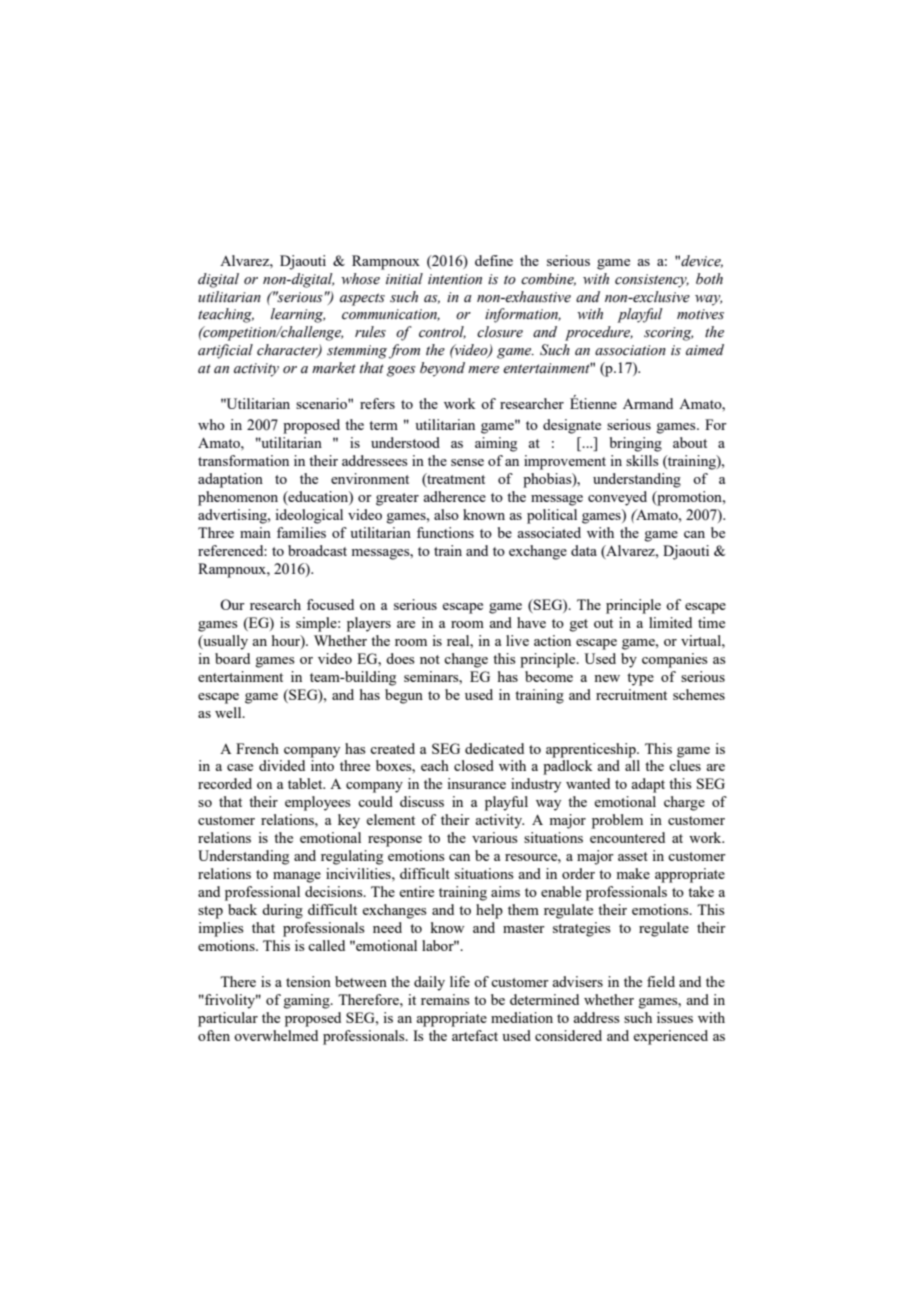  Describe the element at coordinates (445, 532) in the document. I see `functions` at that location.
